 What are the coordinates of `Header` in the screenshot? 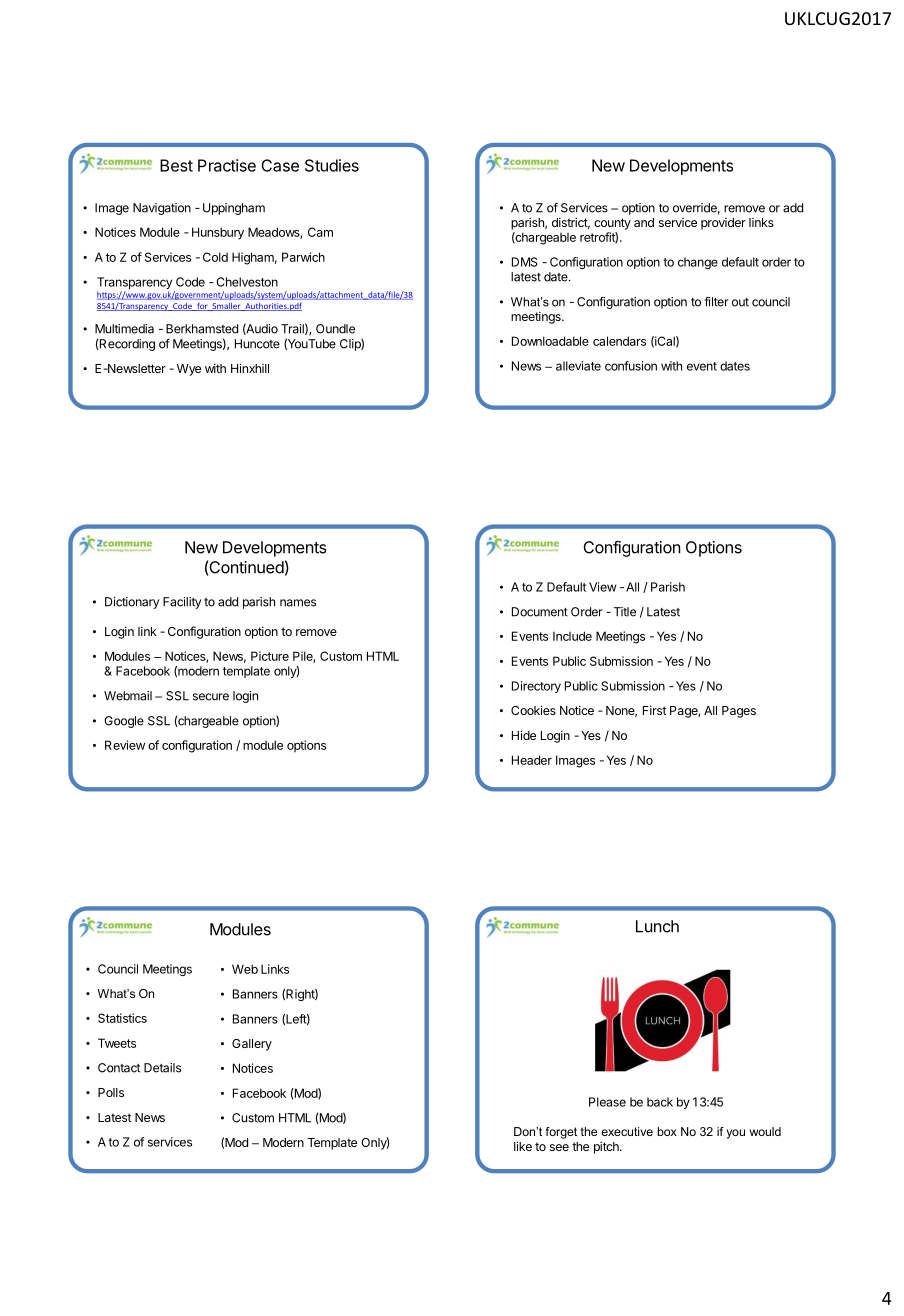 It's located at (532, 760).
